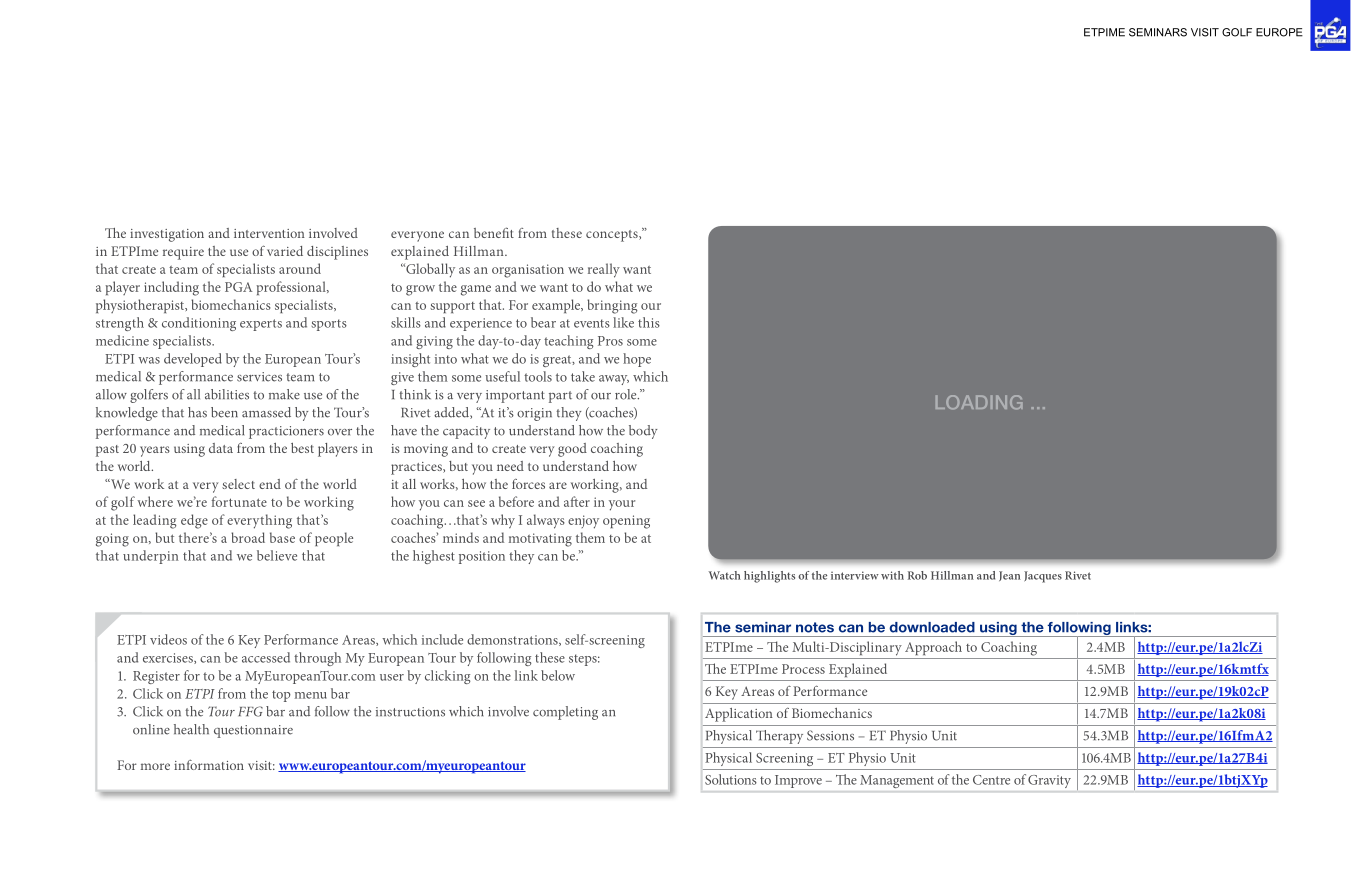 Image resolution: width=1372 pixels, height=887 pixels. I want to click on Rob, so click(917, 575).
